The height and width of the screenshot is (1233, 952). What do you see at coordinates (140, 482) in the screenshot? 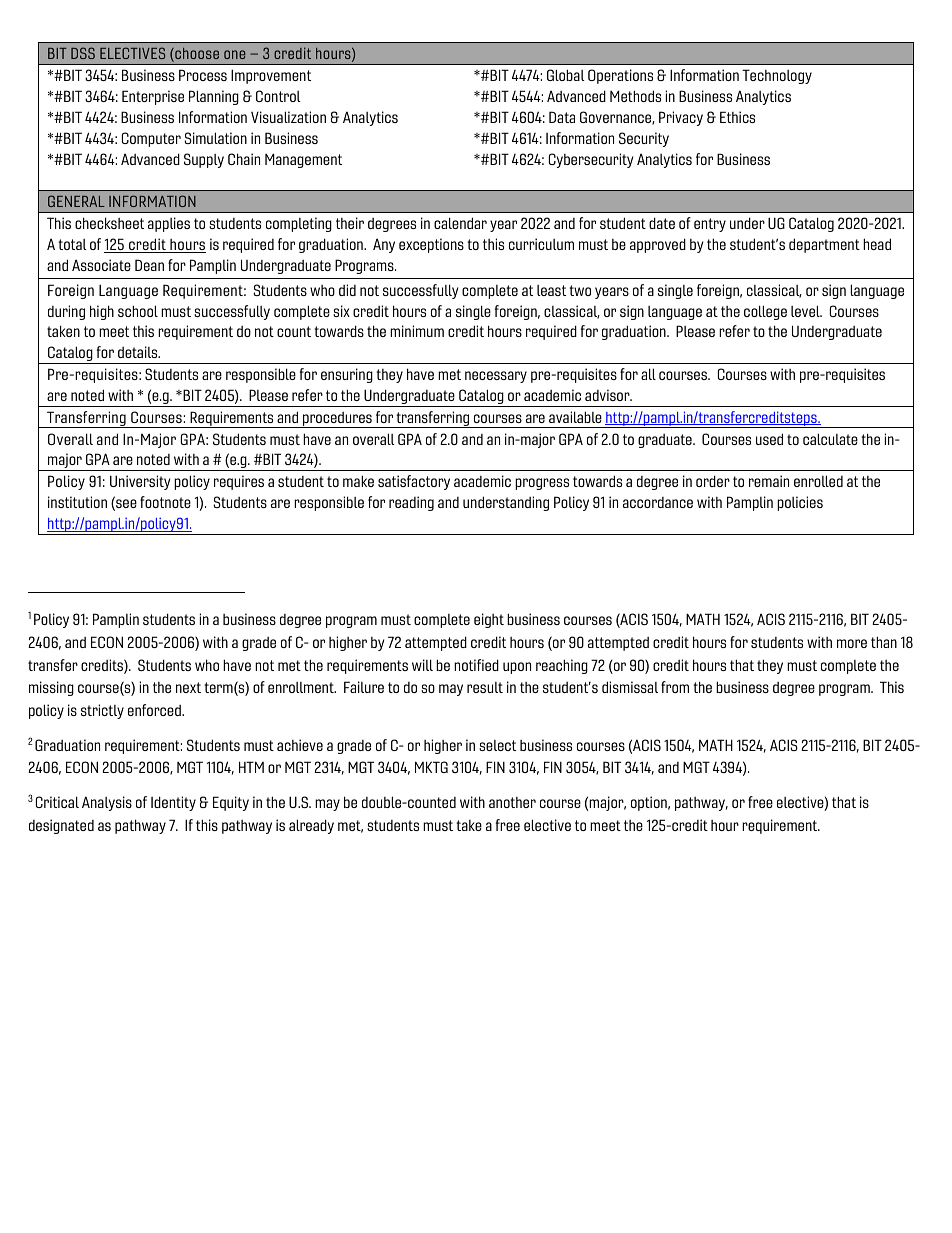
I see `University` at bounding box center [140, 482].
